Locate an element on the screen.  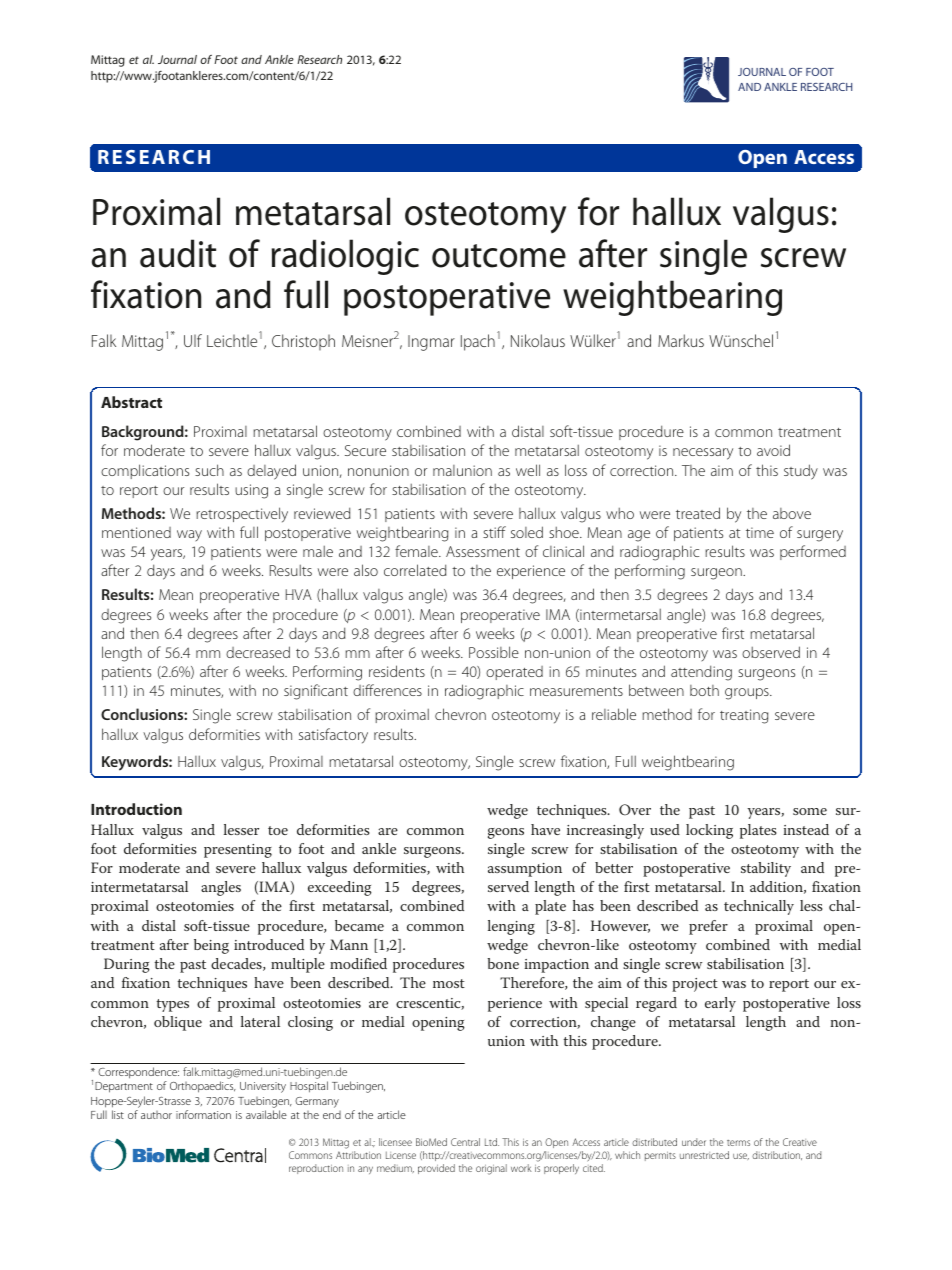
way is located at coordinates (189, 536).
